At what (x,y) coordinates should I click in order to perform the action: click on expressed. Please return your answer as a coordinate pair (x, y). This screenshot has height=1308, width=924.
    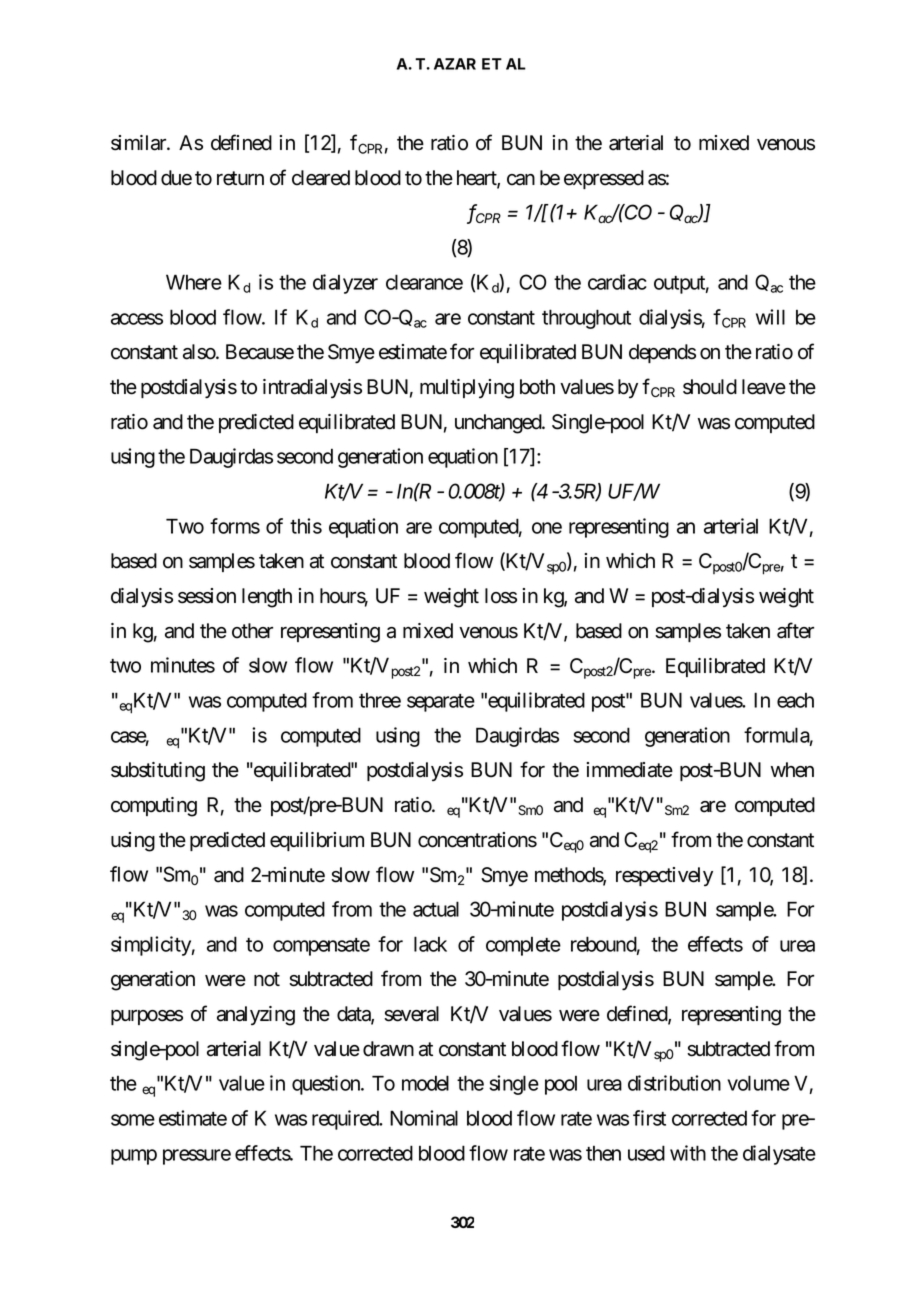
    Looking at the image, I should click on (604, 179).
